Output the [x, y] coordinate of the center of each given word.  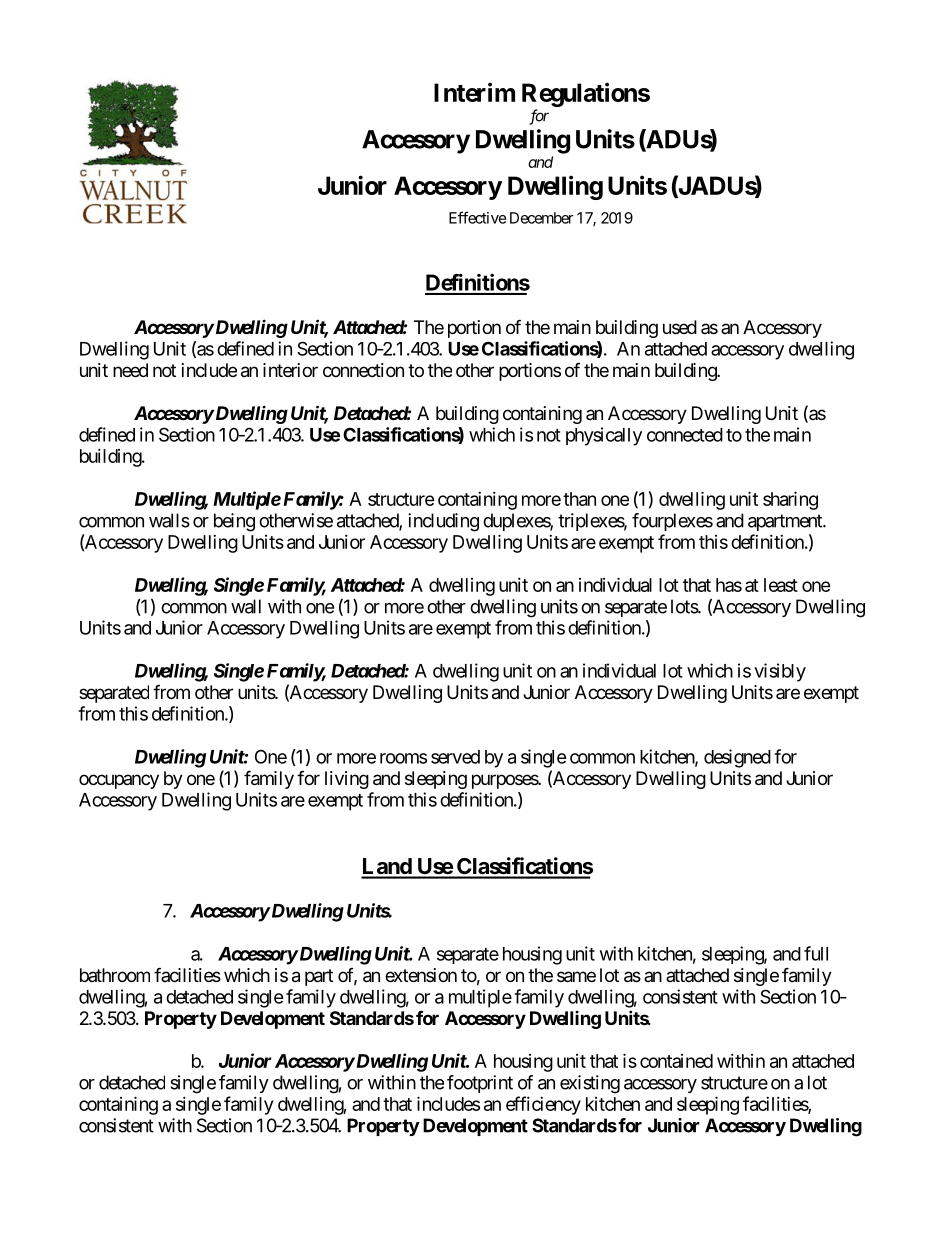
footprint [480, 1084]
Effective [478, 217]
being [234, 522]
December [542, 218]
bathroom [115, 975]
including [443, 522]
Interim [474, 92]
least [781, 585]
